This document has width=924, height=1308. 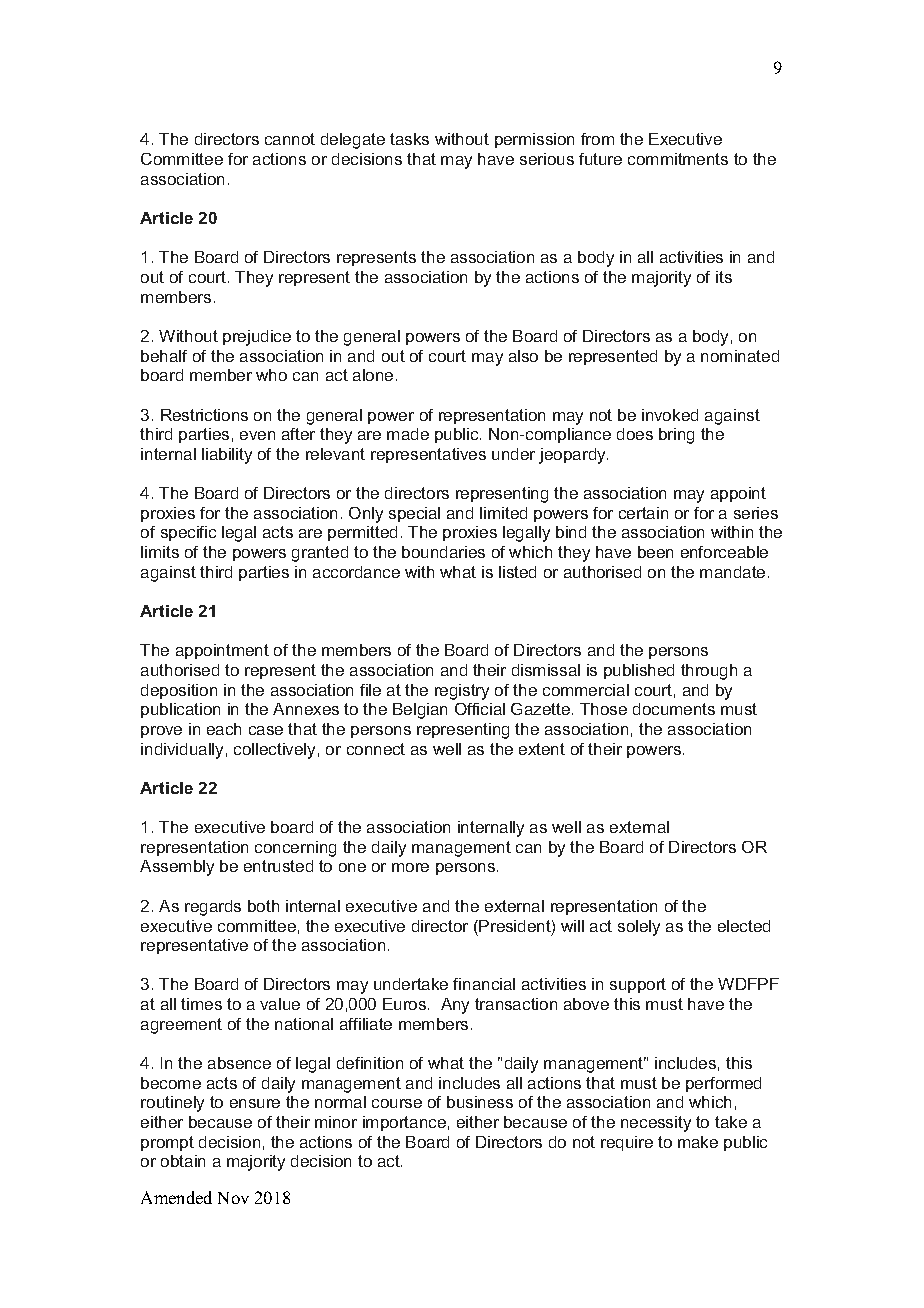 I want to click on Nov, so click(x=233, y=1198).
